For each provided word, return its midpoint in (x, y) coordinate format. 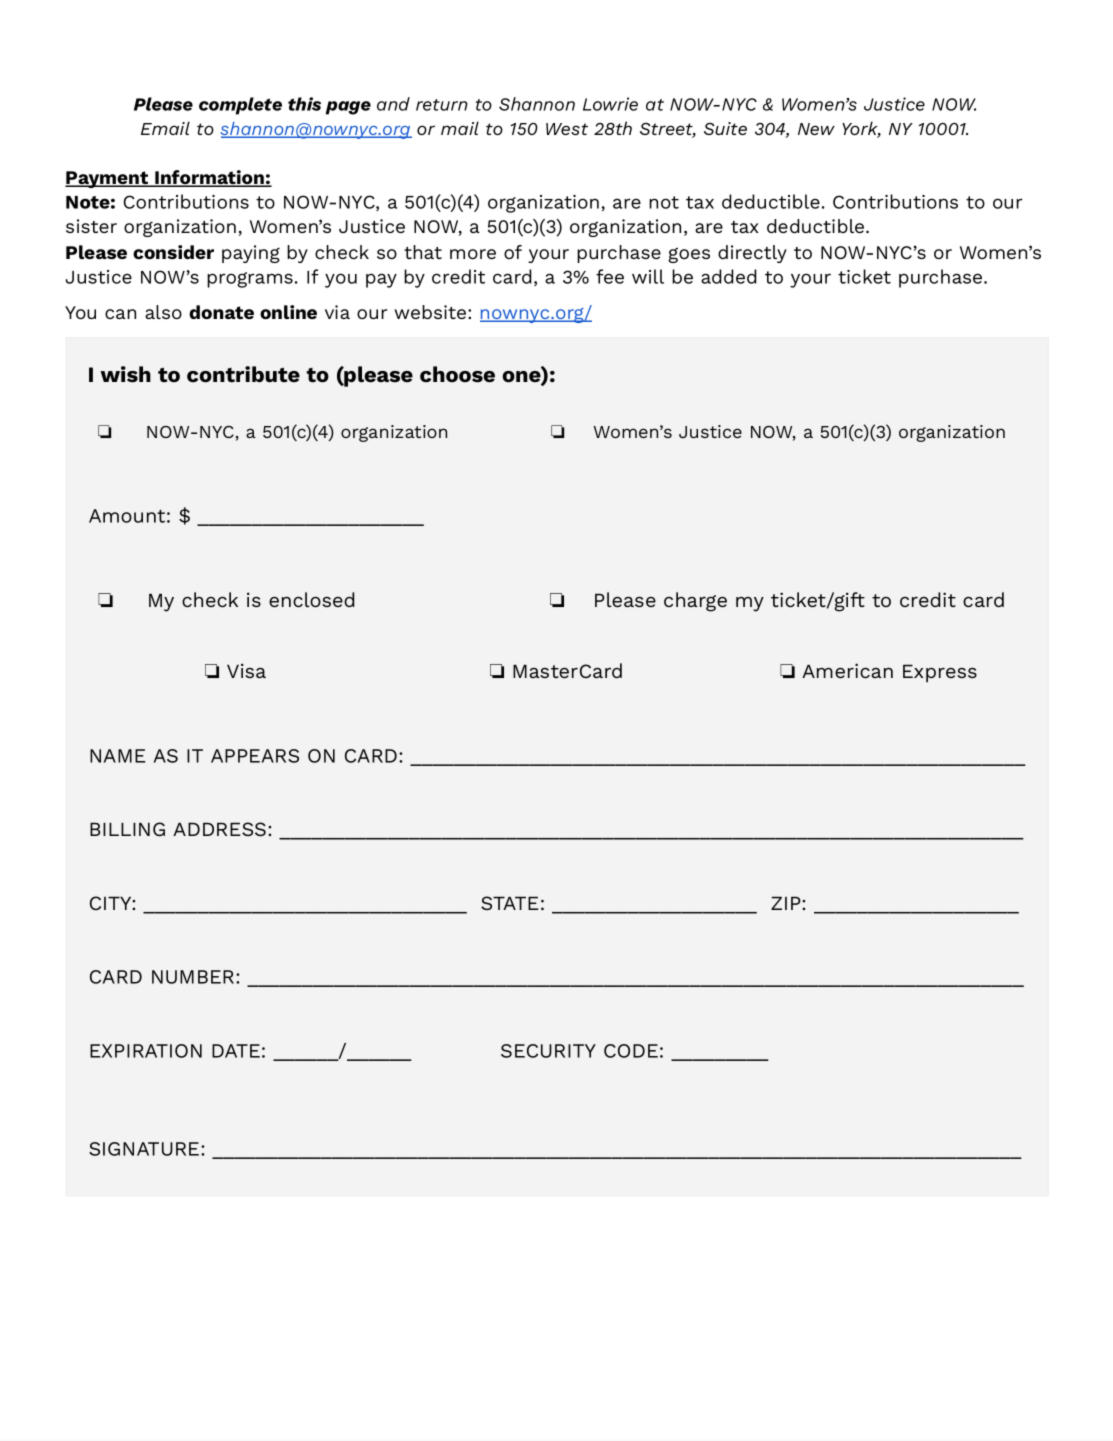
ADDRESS (219, 829)
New (816, 129)
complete (240, 106)
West (567, 129)
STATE (510, 903)
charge (695, 602)
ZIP (787, 903)
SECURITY (548, 1051)
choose (457, 374)
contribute (243, 374)
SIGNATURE (145, 1149)
